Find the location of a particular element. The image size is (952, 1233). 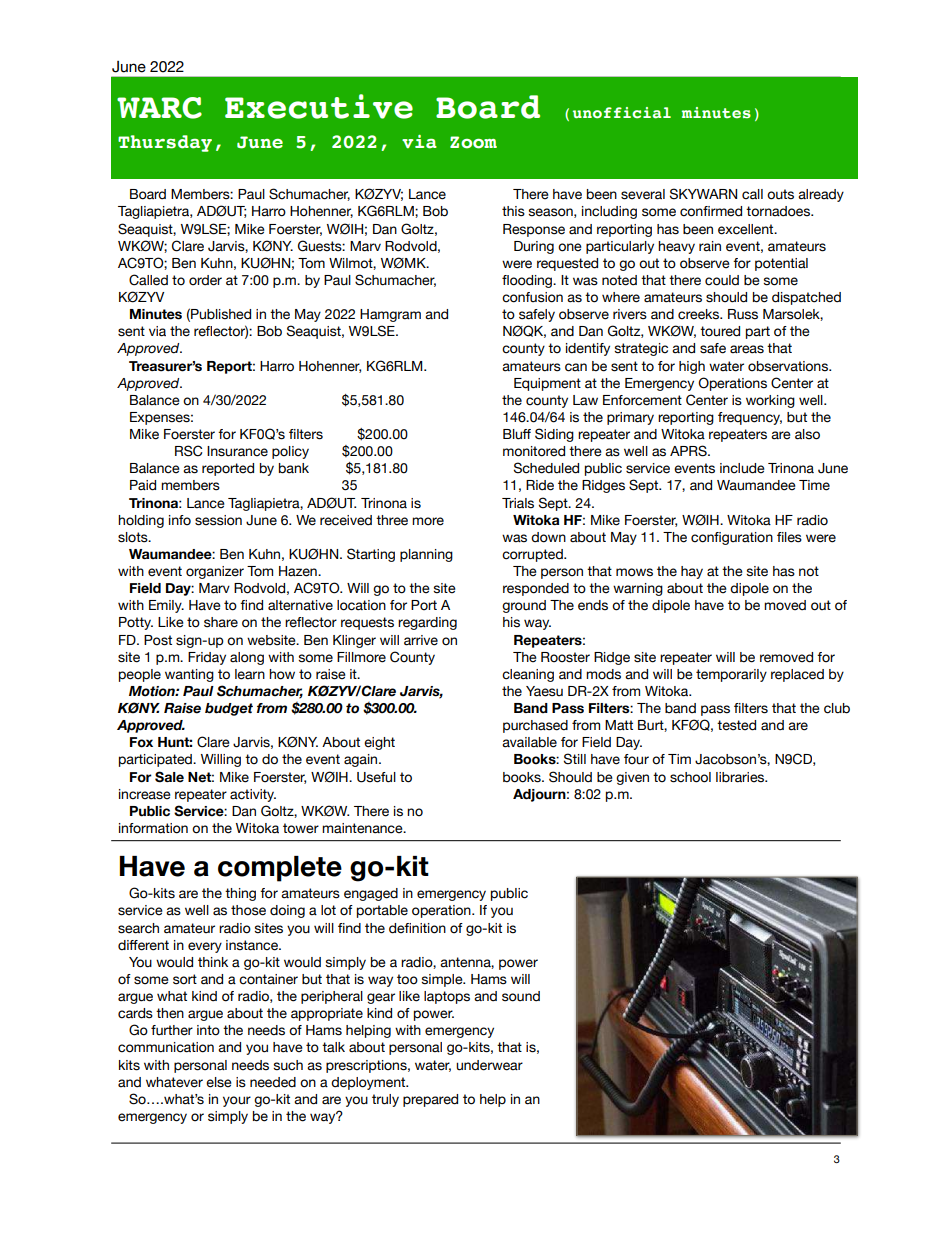

Thursday is located at coordinates (165, 143).
